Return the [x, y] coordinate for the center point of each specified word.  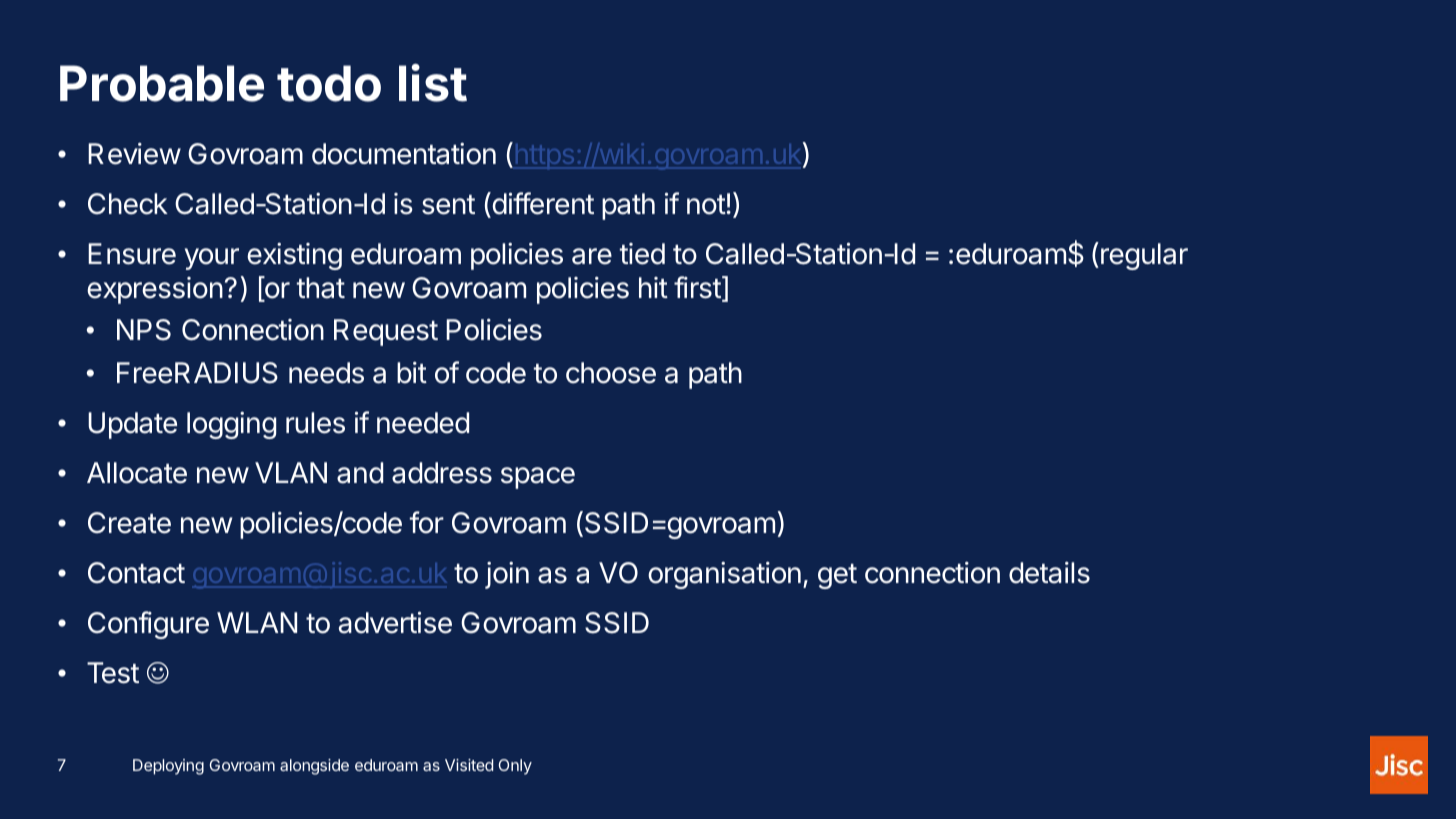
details [1049, 573]
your [212, 259]
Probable [162, 83]
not [706, 205]
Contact [136, 573]
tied [642, 254]
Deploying [168, 767]
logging [231, 425]
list [433, 83]
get [837, 576]
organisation [724, 575]
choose [611, 373]
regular [1144, 256]
